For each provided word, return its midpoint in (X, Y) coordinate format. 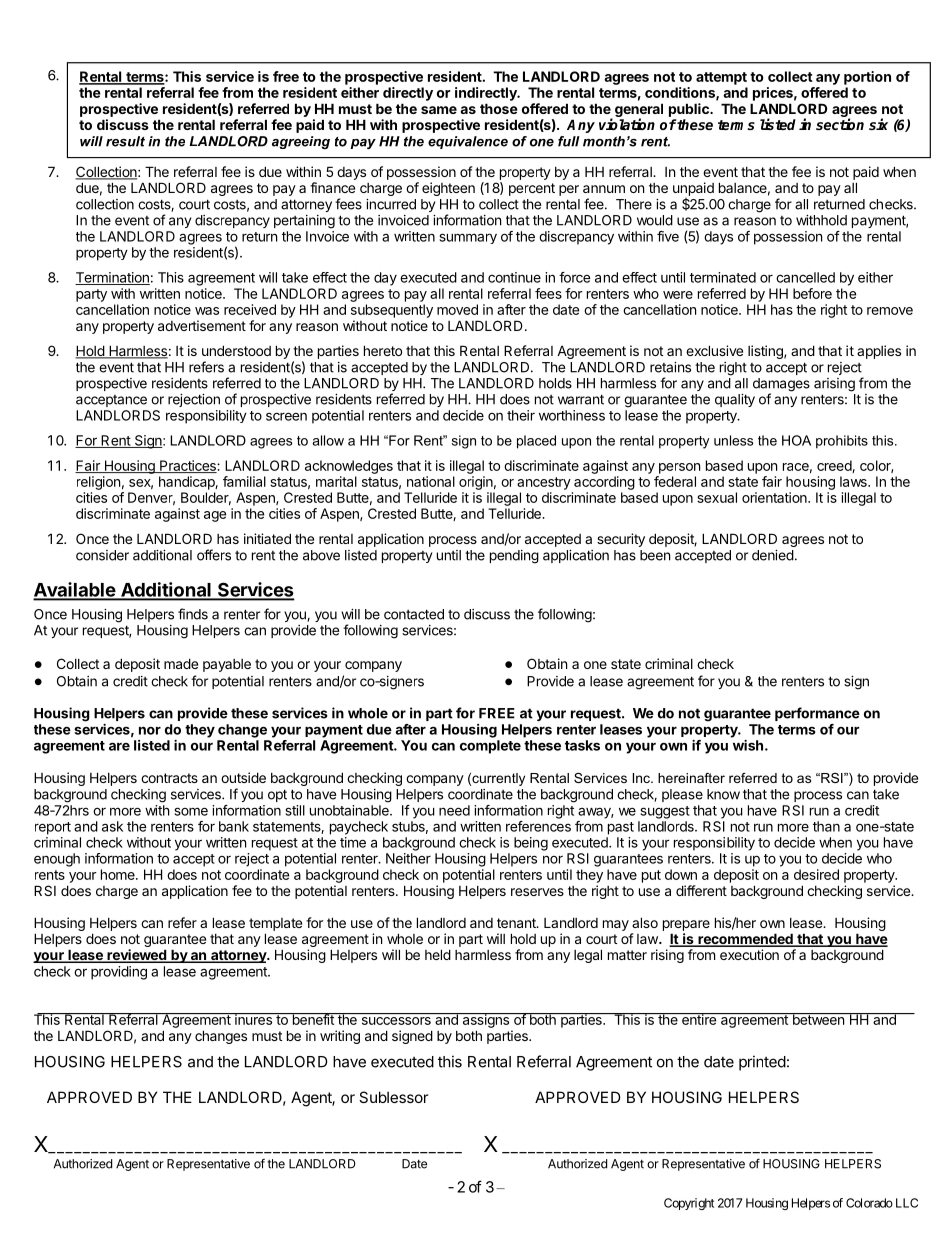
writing (340, 1037)
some (191, 811)
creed (835, 466)
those (499, 108)
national (431, 481)
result (125, 141)
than (826, 826)
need (454, 810)
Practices (188, 466)
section (840, 124)
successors (396, 1021)
